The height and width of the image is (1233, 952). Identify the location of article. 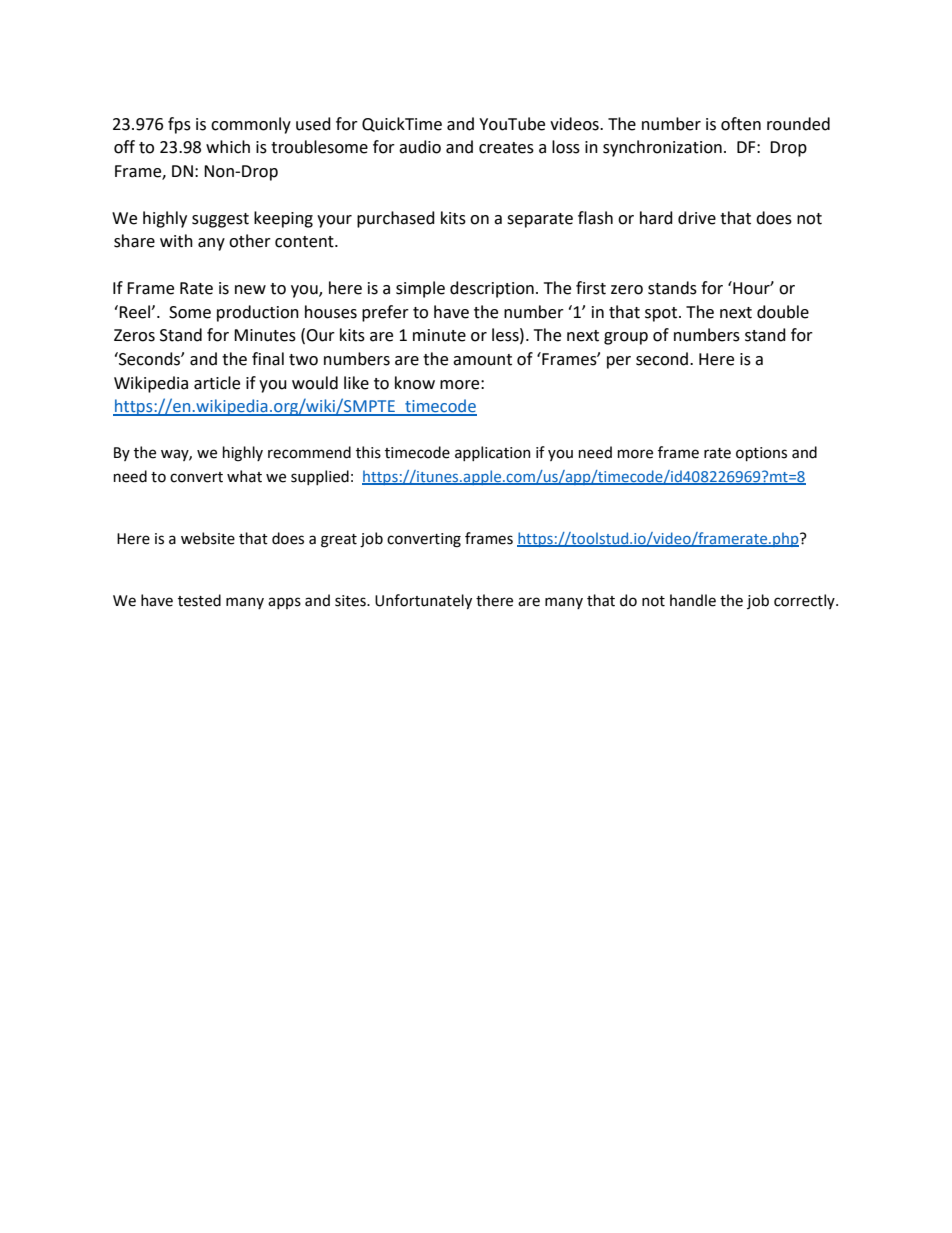
(217, 383).
